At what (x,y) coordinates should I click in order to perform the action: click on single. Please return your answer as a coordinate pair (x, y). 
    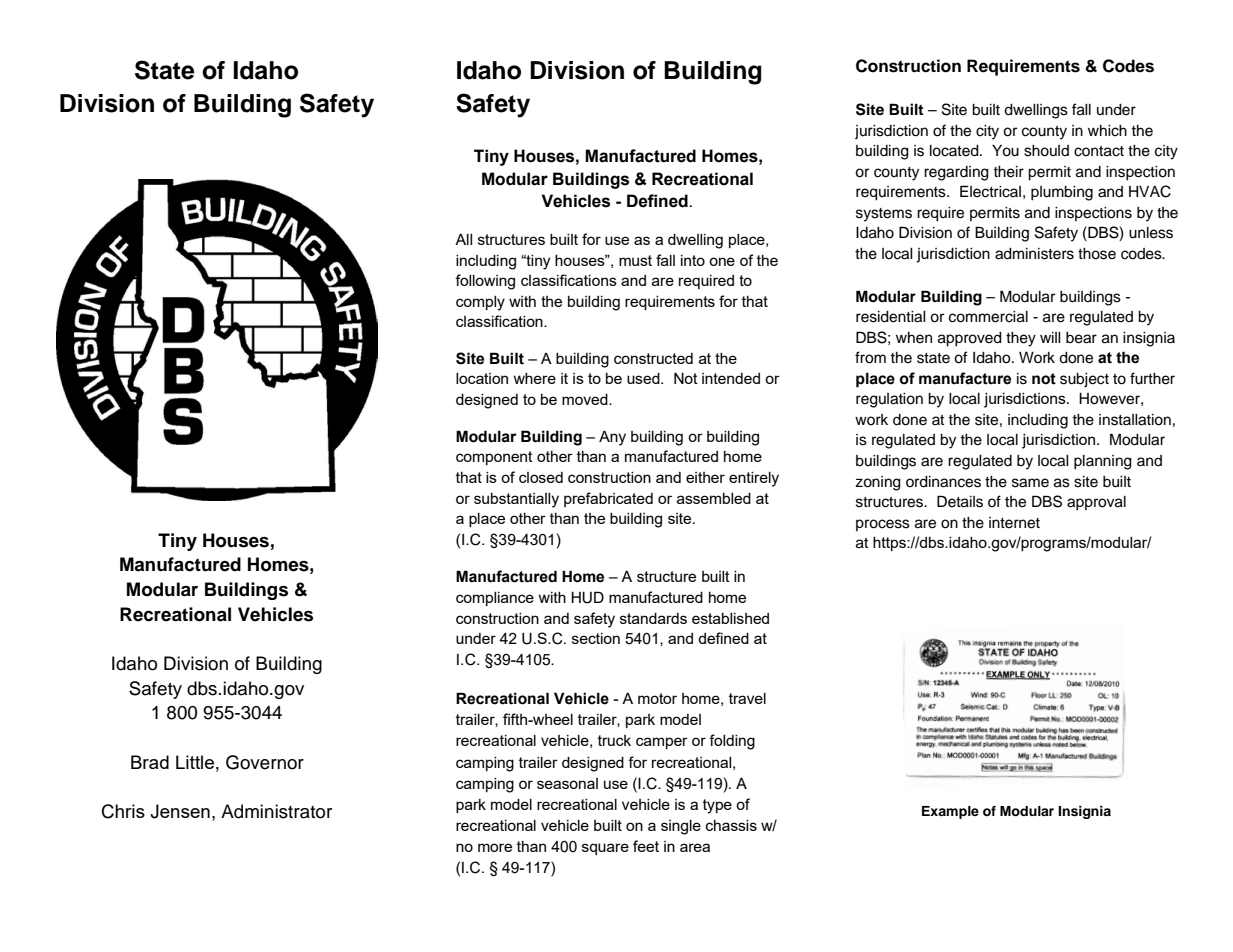
    Looking at the image, I should click on (681, 827).
